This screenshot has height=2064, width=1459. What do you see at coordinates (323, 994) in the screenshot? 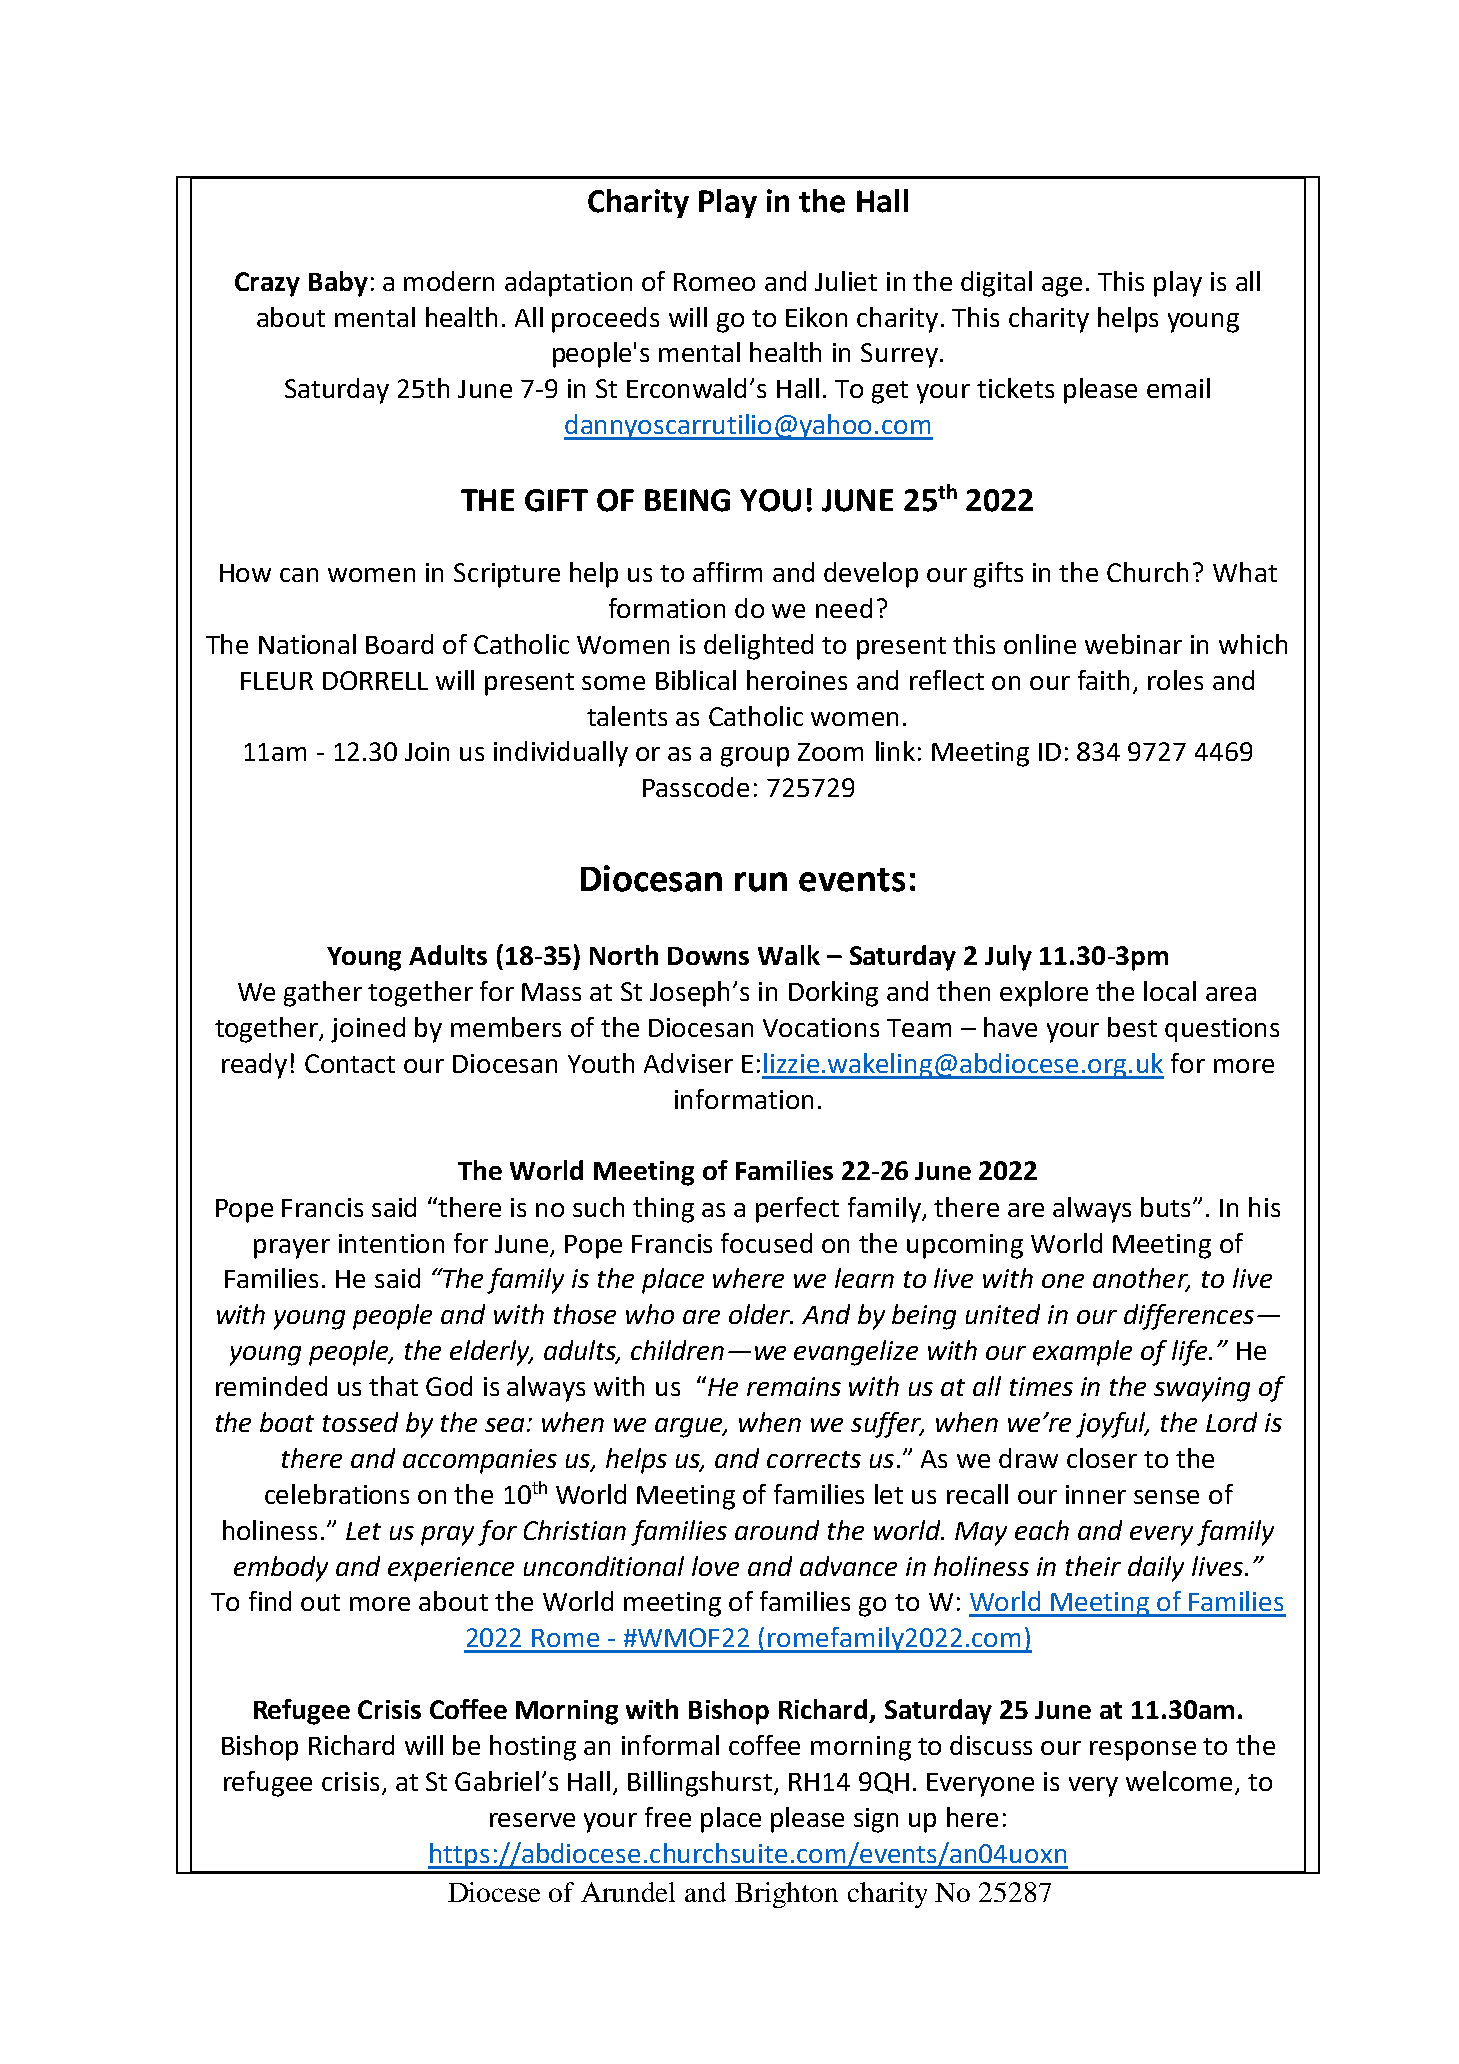
I see `gather` at bounding box center [323, 994].
